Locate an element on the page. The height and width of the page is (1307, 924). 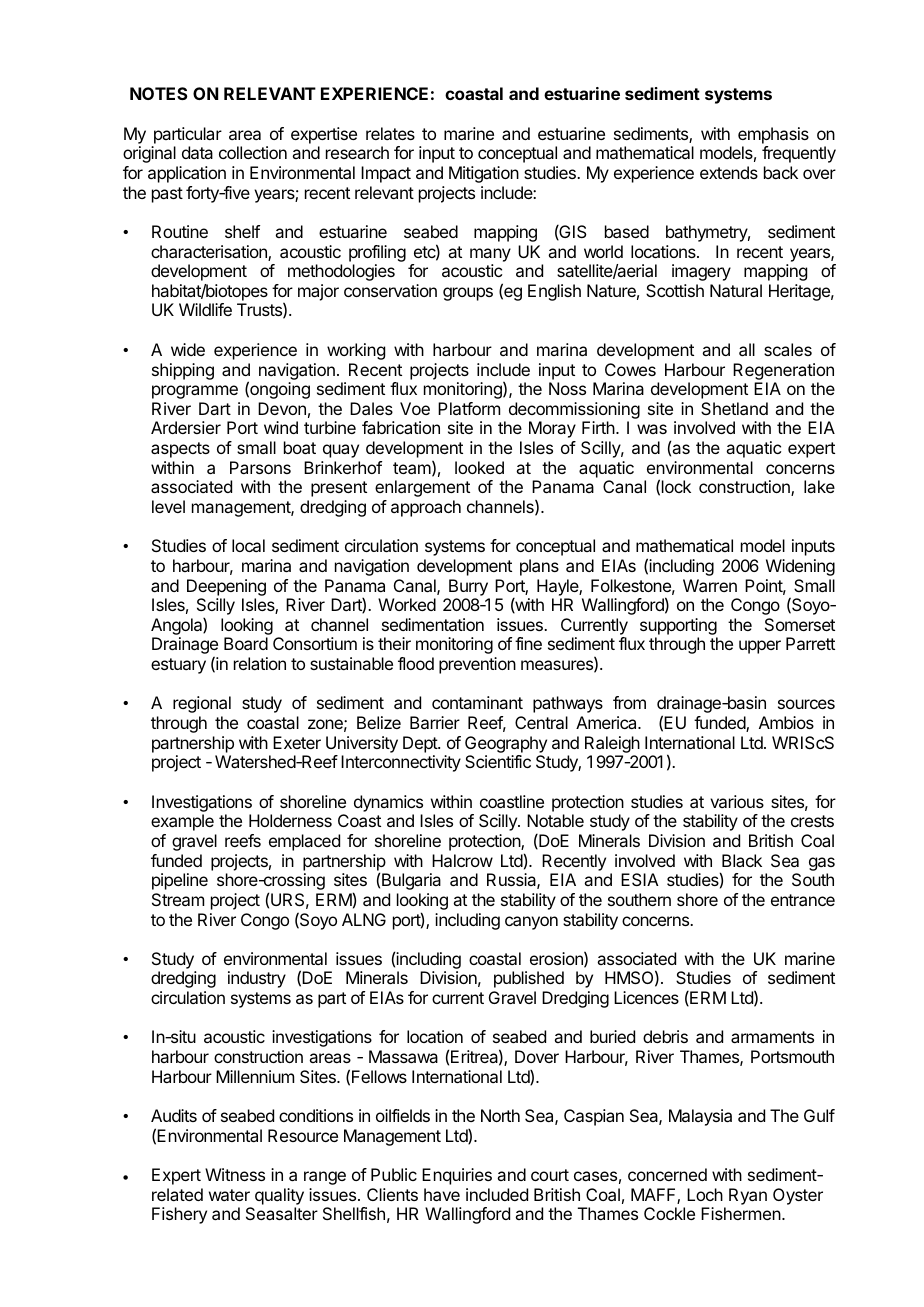
Stream is located at coordinates (178, 899).
